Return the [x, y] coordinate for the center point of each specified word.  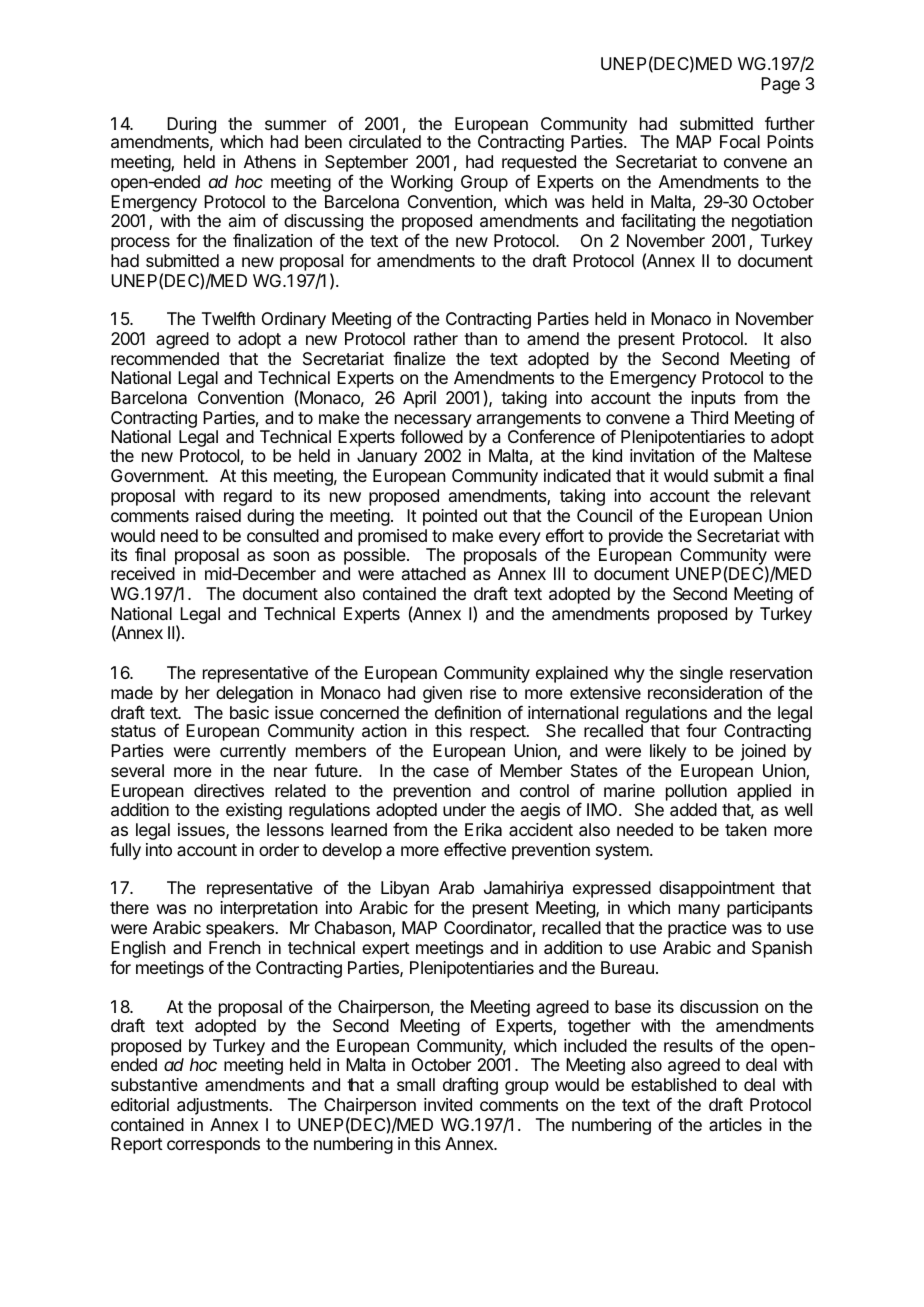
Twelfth [228, 318]
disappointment [717, 889]
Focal [740, 141]
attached [434, 573]
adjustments [224, 1106]
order [279, 849]
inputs [713, 399]
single [701, 674]
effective [475, 849]
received [143, 573]
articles [735, 1124]
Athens [270, 161]
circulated [385, 141]
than [480, 338]
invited [448, 1104]
